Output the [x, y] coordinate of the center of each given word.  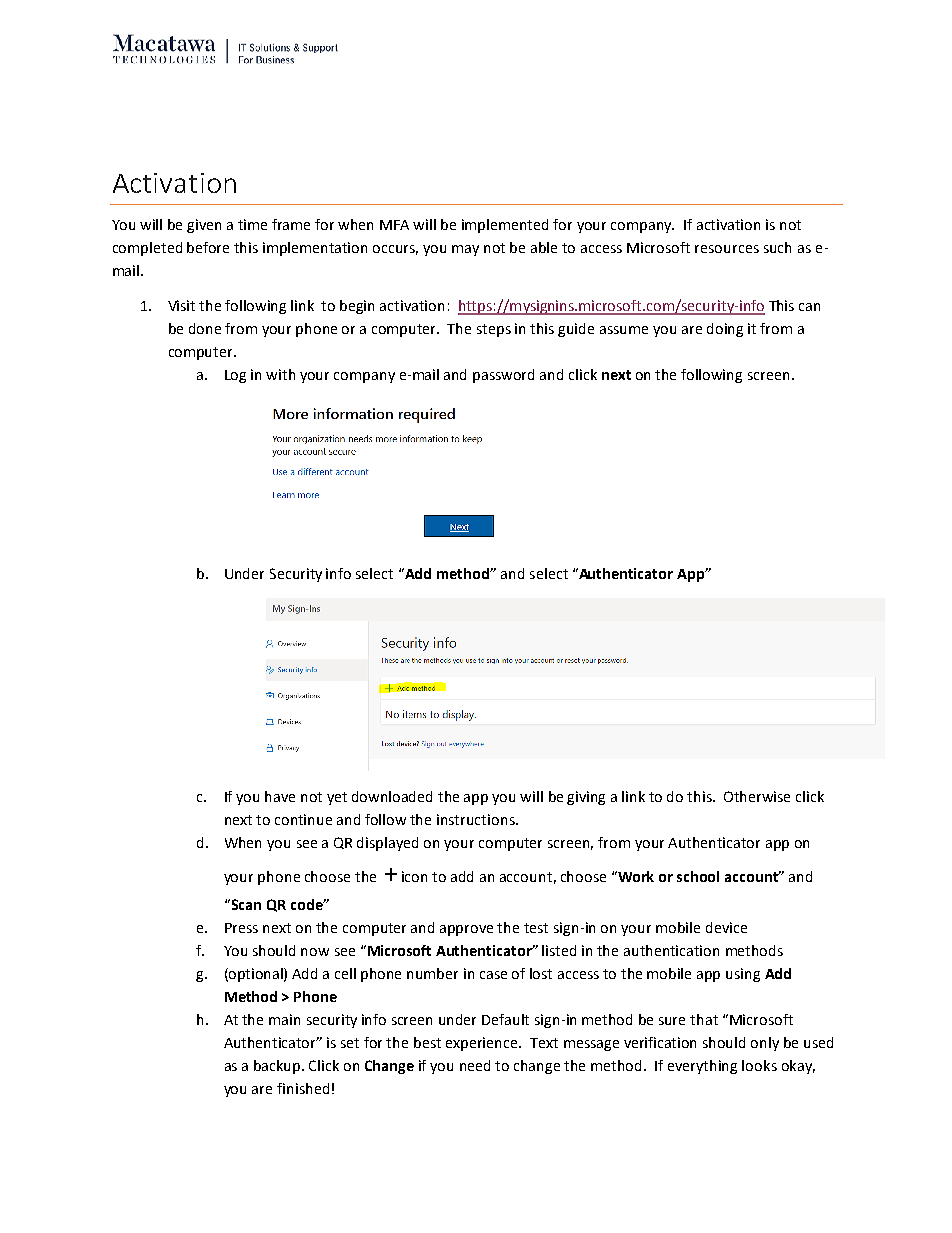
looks [759, 1065]
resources [727, 249]
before [208, 247]
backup [278, 1067]
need [475, 1065]
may [465, 250]
